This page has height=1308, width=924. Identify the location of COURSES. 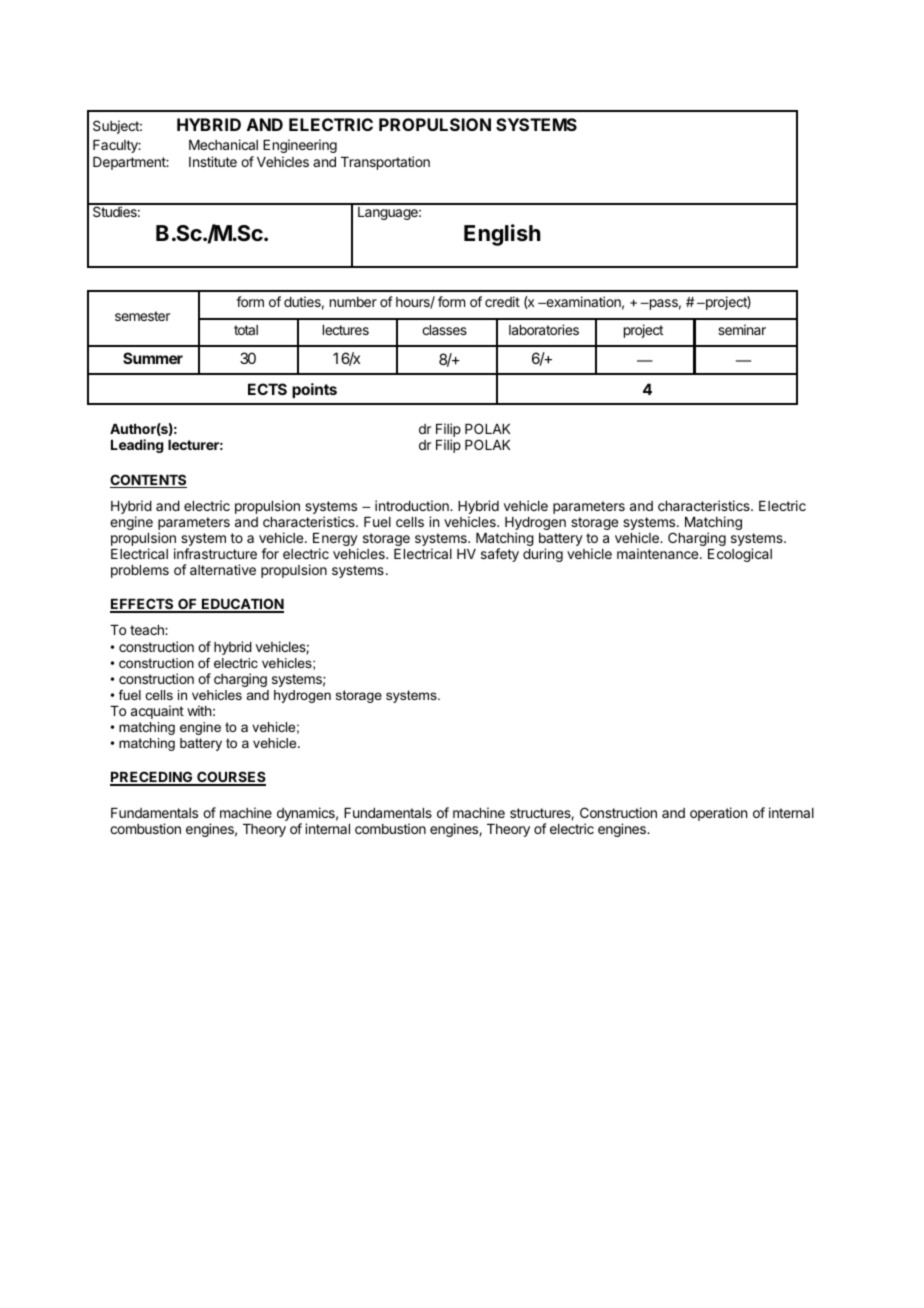
(230, 778).
